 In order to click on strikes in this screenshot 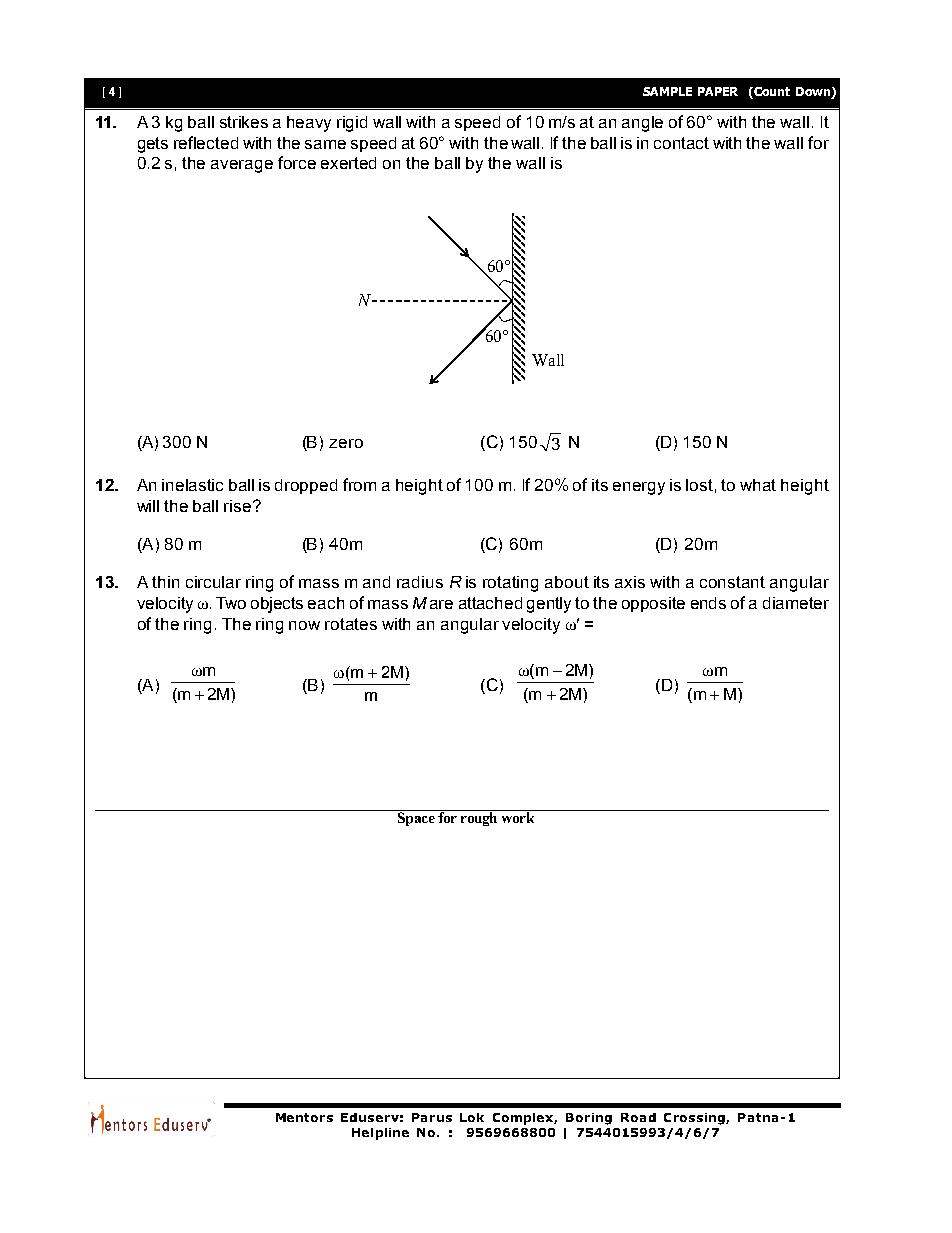, I will do `click(244, 122)`.
